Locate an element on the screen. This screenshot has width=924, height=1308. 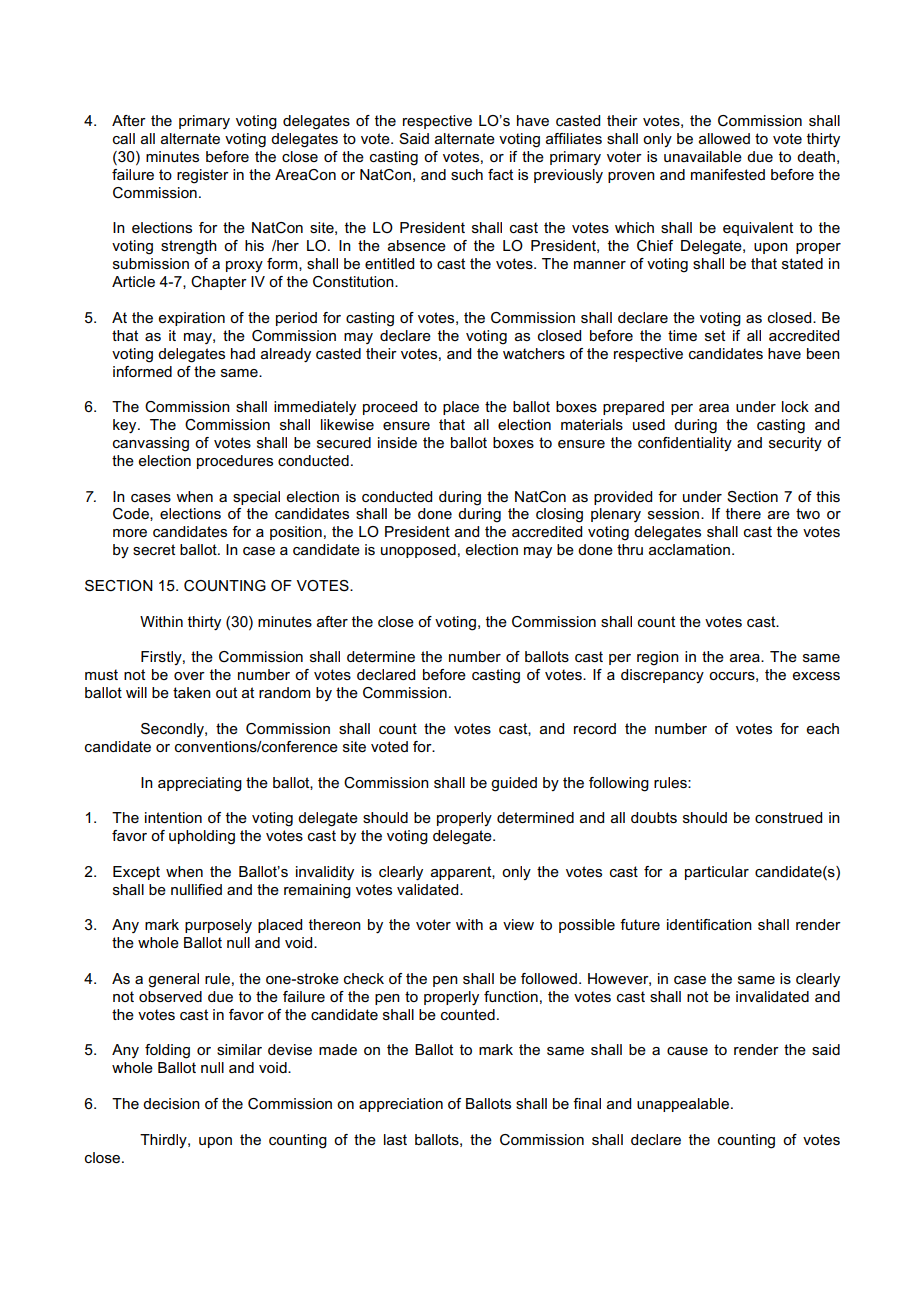
such is located at coordinates (467, 174).
